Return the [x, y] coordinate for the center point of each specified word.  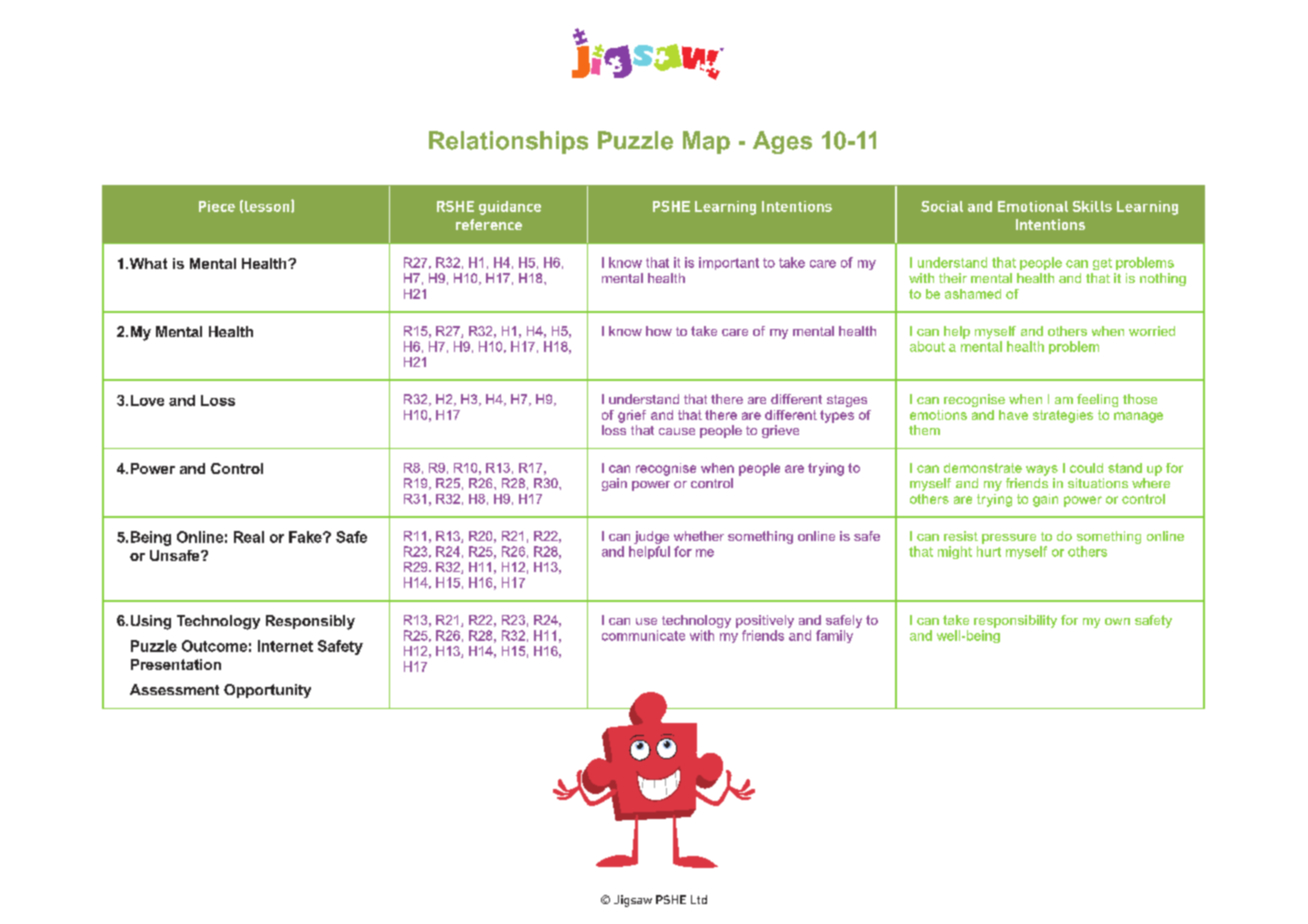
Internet [285, 646]
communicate [643, 635]
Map [706, 142]
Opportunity [267, 691]
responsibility [1015, 621]
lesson [268, 206]
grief [632, 416]
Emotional [1033, 206]
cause [677, 431]
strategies [1063, 416]
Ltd [699, 899]
